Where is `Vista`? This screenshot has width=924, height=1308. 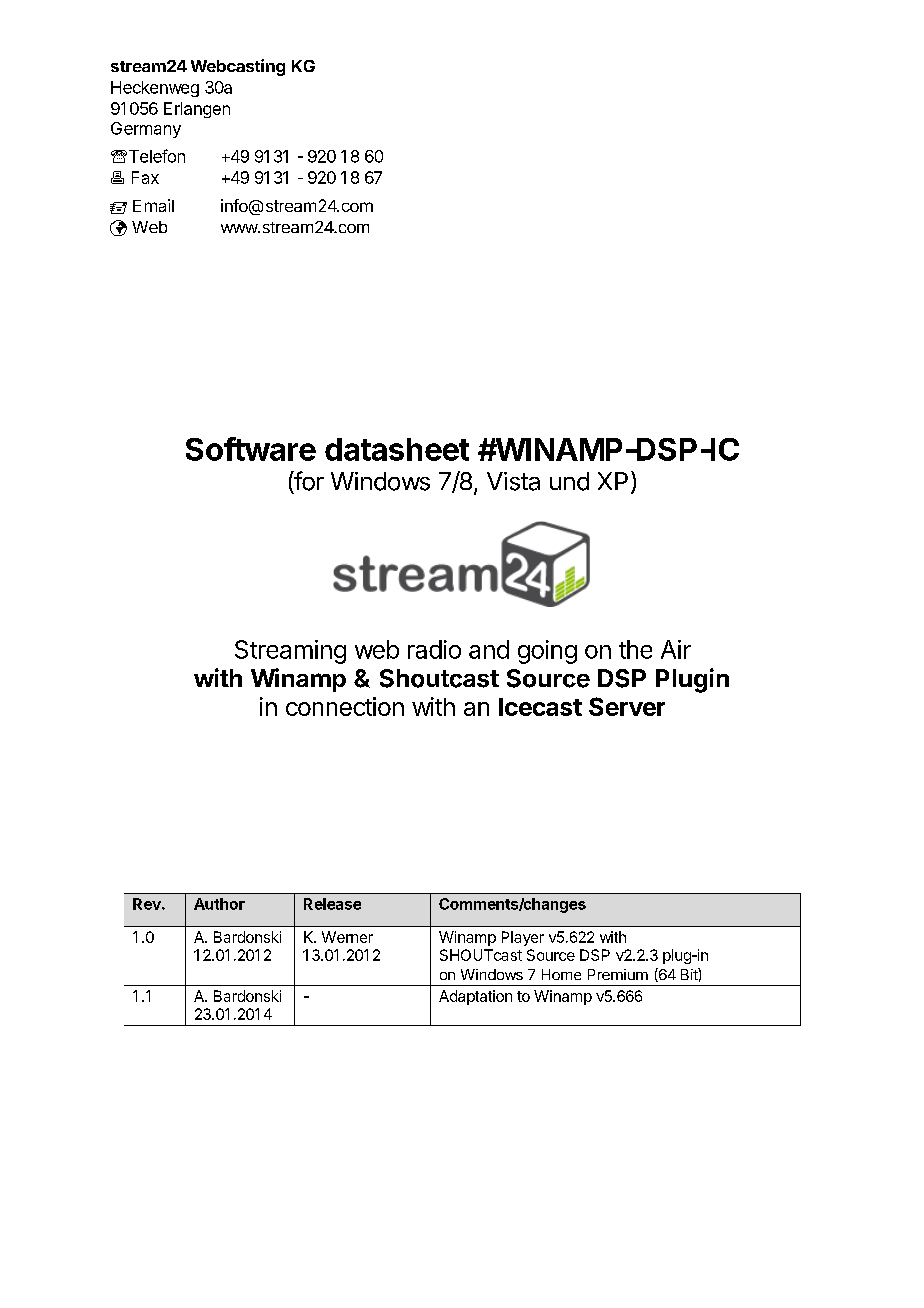
Vista is located at coordinates (513, 481).
